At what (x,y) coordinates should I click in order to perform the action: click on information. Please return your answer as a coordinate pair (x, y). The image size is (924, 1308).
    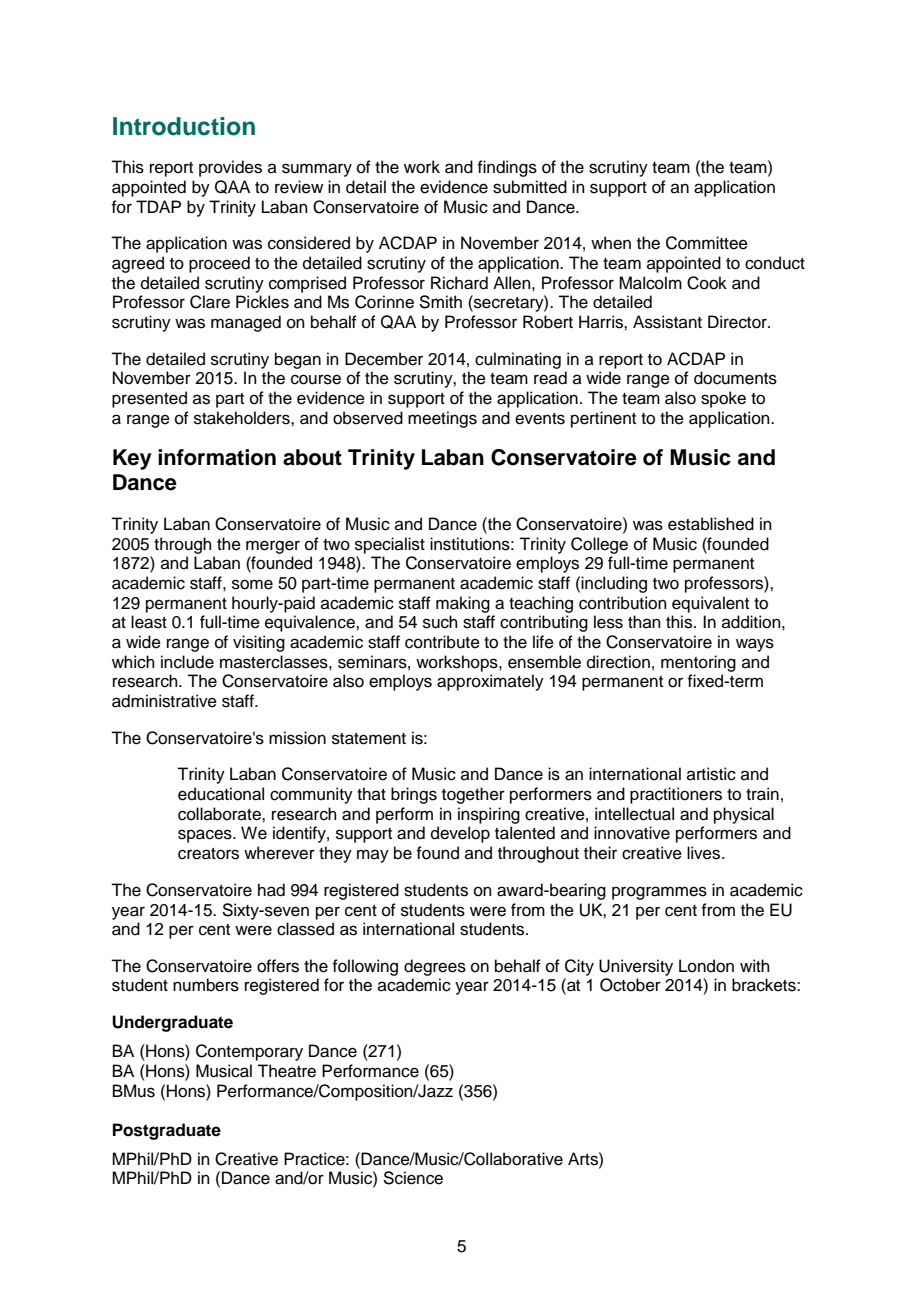
    Looking at the image, I should click on (217, 457).
